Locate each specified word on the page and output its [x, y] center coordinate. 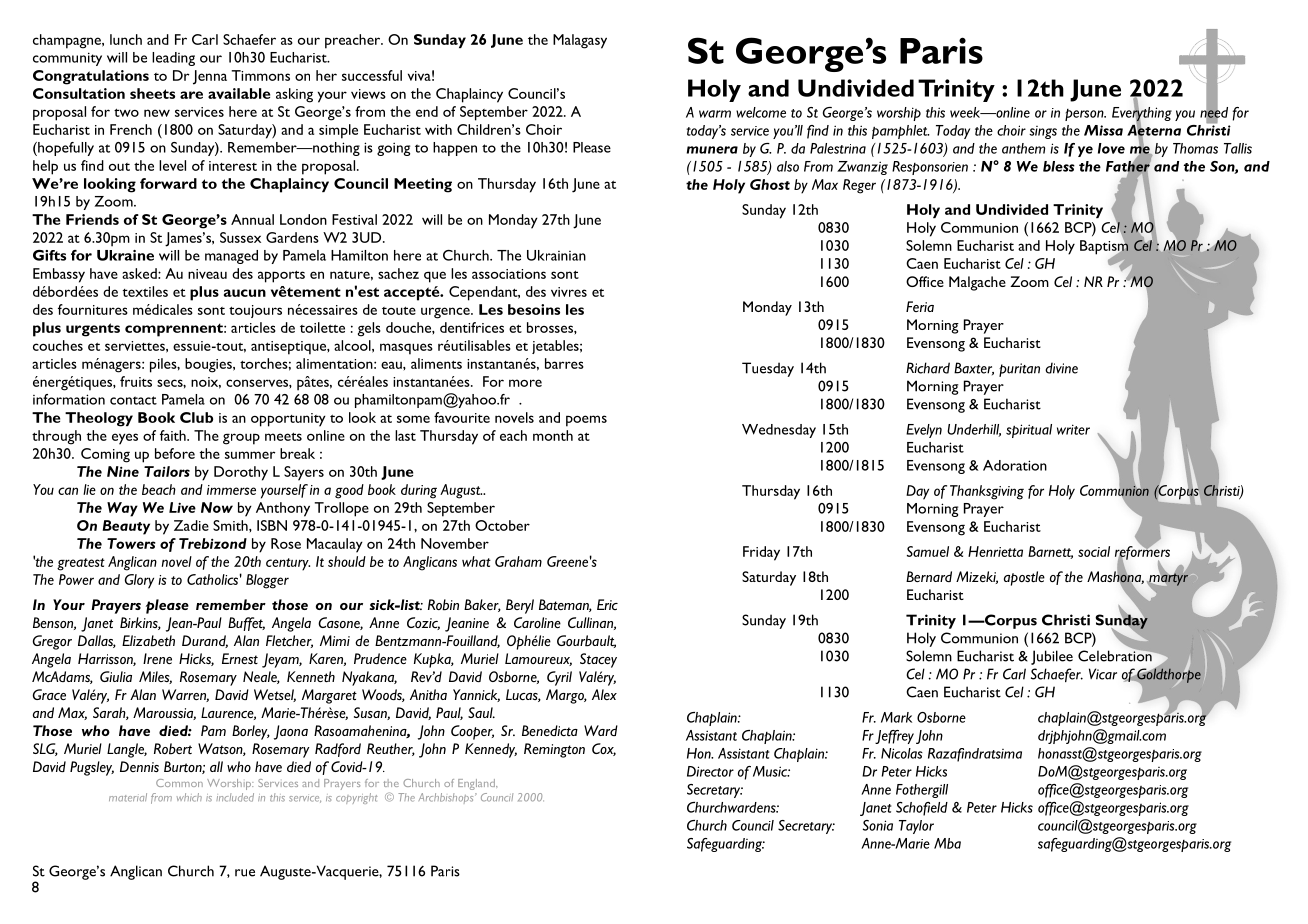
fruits [136, 381]
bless [1059, 166]
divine [1061, 368]
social [1094, 551]
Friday [761, 553]
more [525, 383]
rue [245, 873]
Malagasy [580, 41]
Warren [185, 695]
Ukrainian [556, 255]
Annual [252, 219]
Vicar [1103, 674]
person [1085, 115]
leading [173, 59]
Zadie [191, 525]
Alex [604, 694]
